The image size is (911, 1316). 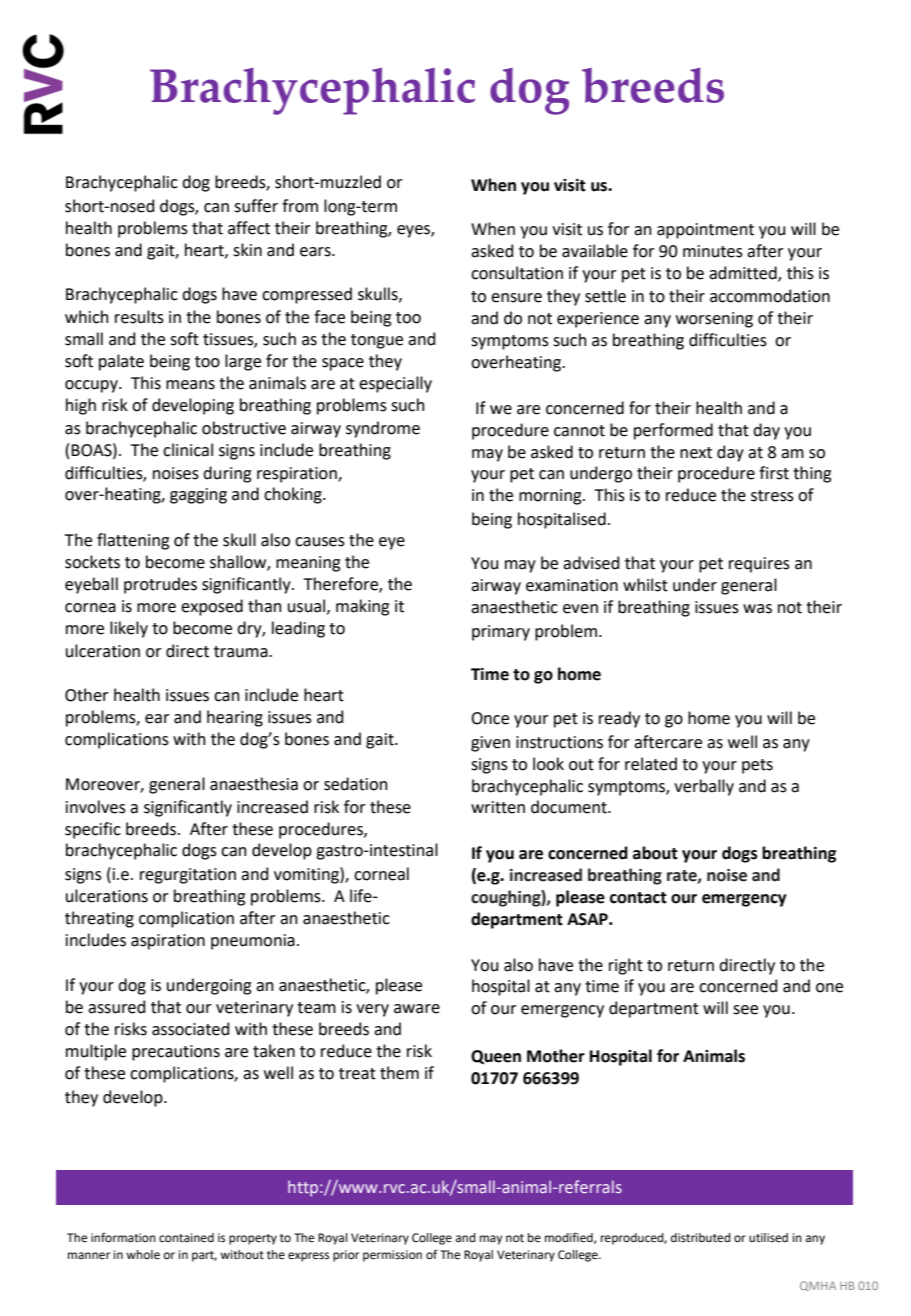 I want to click on gagging, so click(x=198, y=496).
